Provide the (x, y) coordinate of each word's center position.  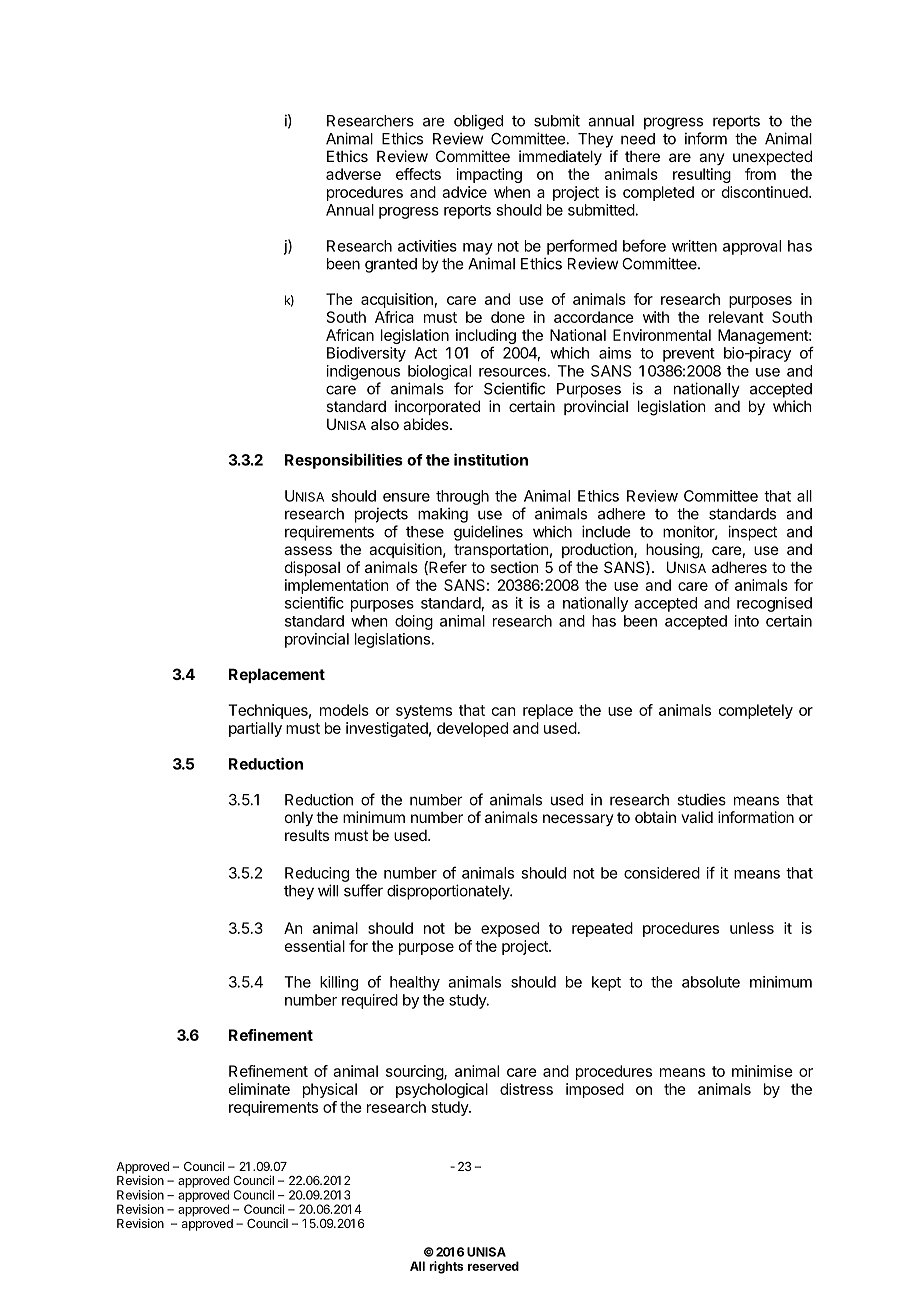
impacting (489, 175)
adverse (353, 174)
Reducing (317, 874)
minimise (762, 1071)
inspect (752, 533)
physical (330, 1090)
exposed (510, 929)
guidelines (488, 533)
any (712, 159)
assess (308, 550)
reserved (493, 1266)
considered (662, 873)
